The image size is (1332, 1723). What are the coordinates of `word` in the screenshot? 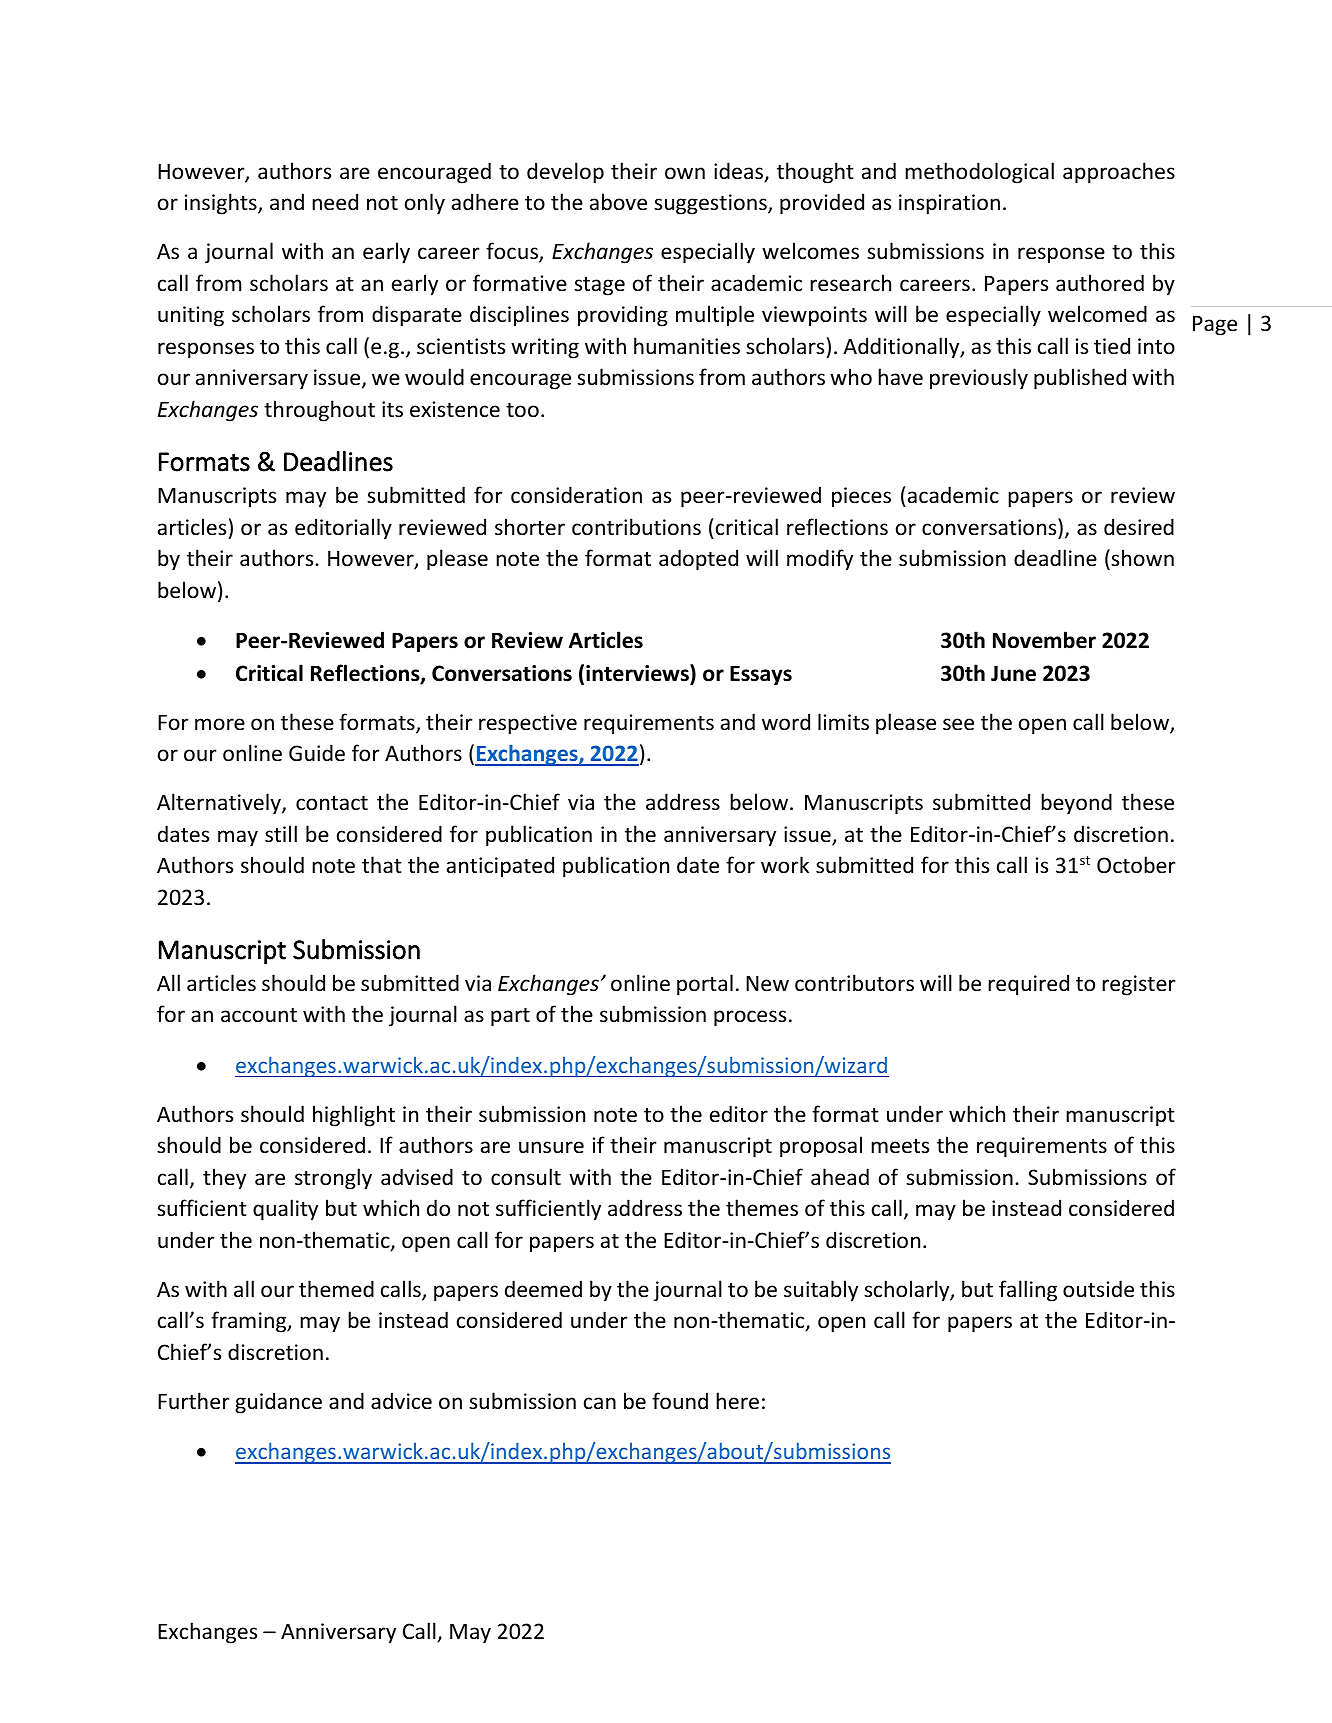 It's located at (786, 722).
